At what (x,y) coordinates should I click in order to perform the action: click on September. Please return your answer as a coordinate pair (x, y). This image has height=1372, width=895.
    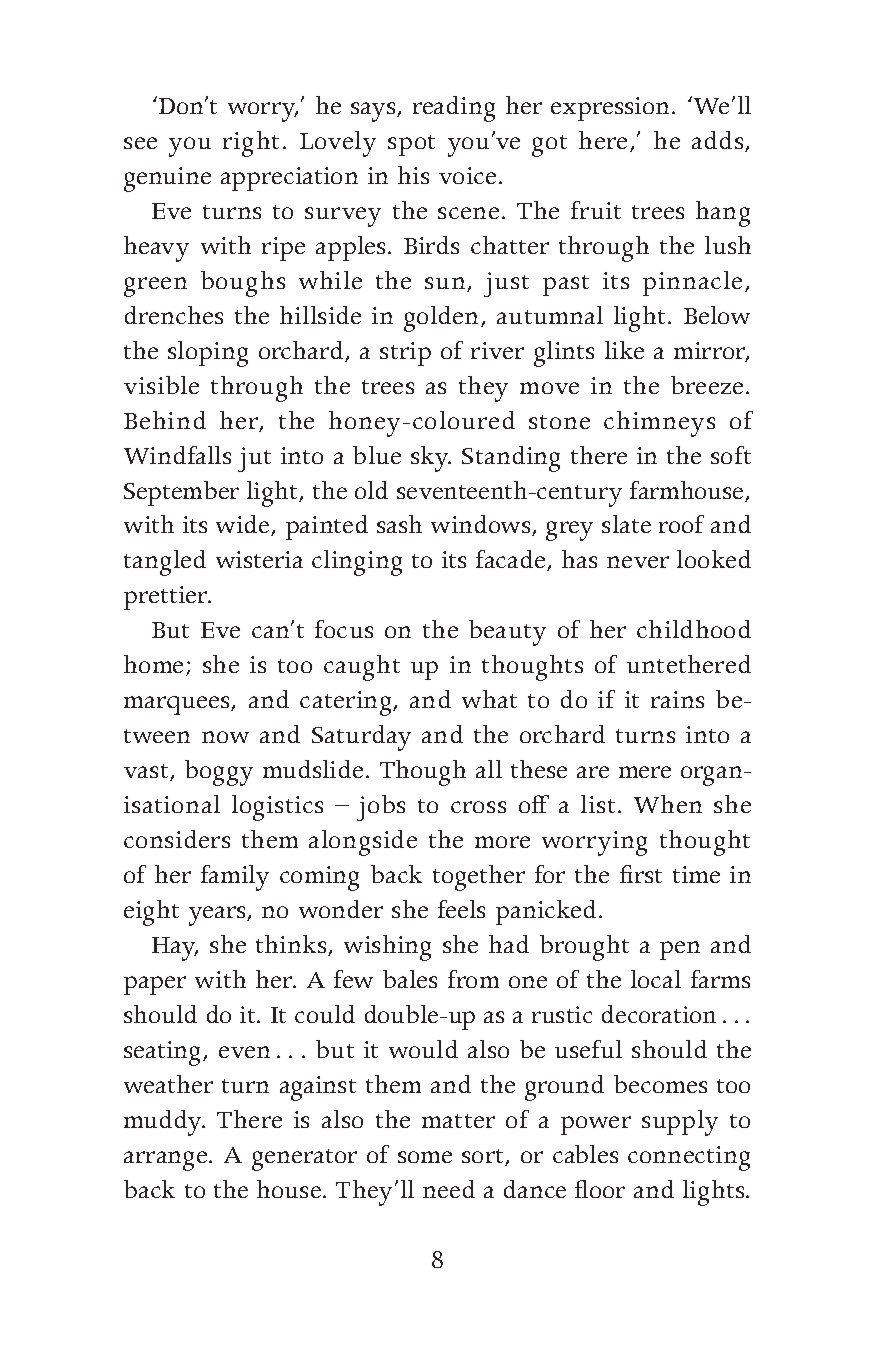
    Looking at the image, I should click on (181, 493).
